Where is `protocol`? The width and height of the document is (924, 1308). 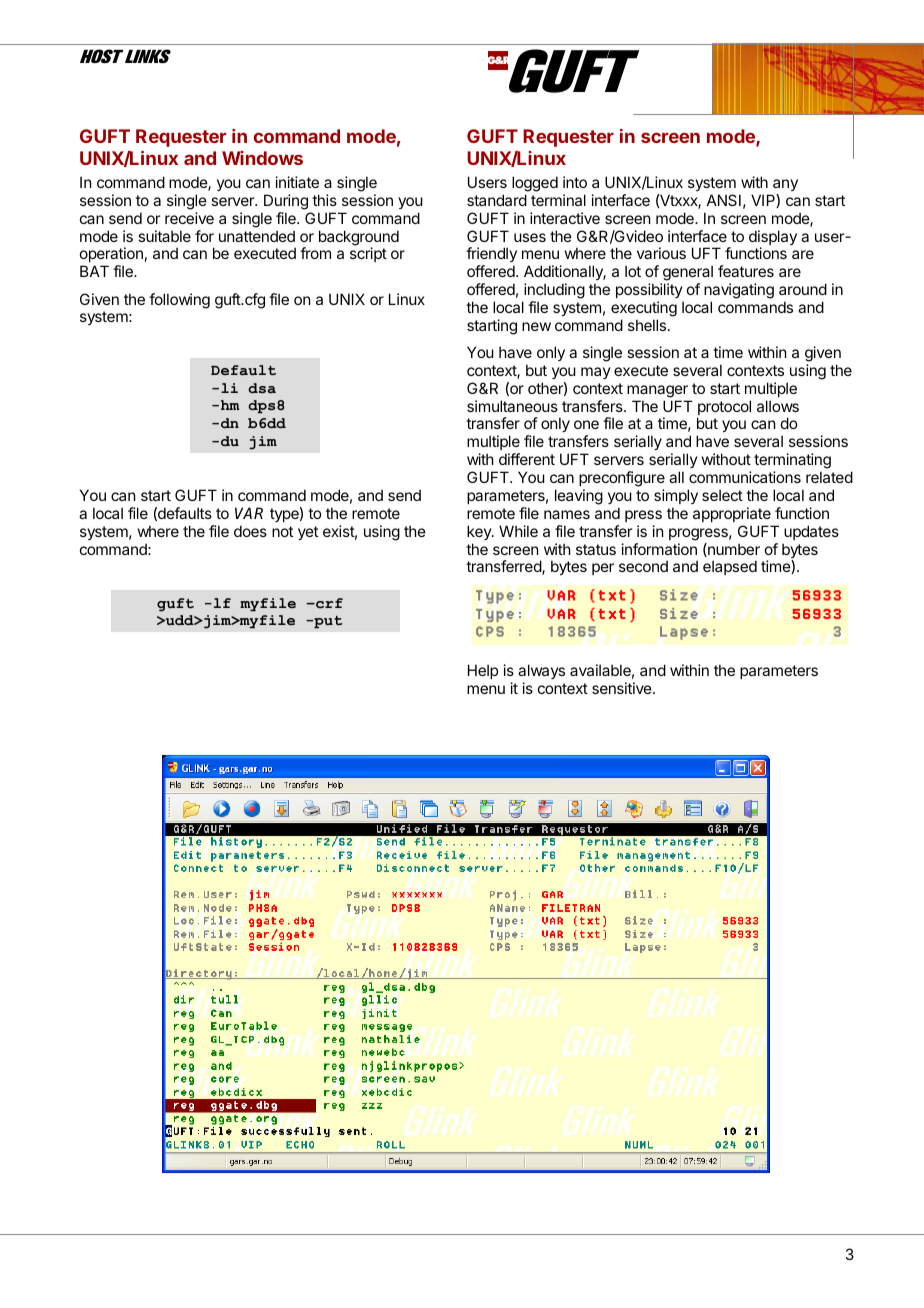
protocol is located at coordinates (724, 409).
